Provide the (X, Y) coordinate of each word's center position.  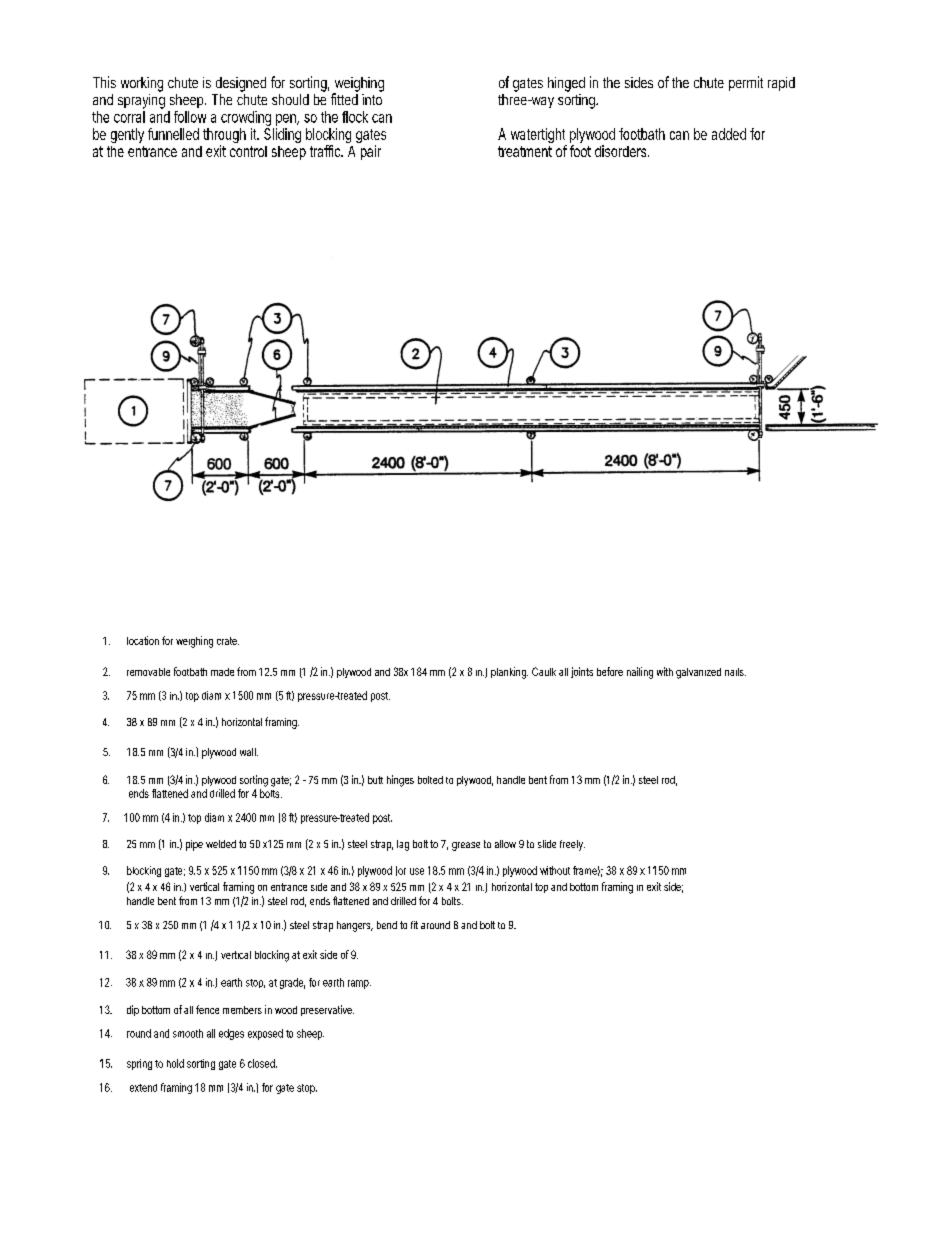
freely (572, 845)
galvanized (698, 673)
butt (375, 780)
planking (509, 673)
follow (190, 117)
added (729, 134)
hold (175, 1063)
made (222, 672)
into (372, 99)
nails (735, 672)
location (143, 640)
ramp (358, 984)
